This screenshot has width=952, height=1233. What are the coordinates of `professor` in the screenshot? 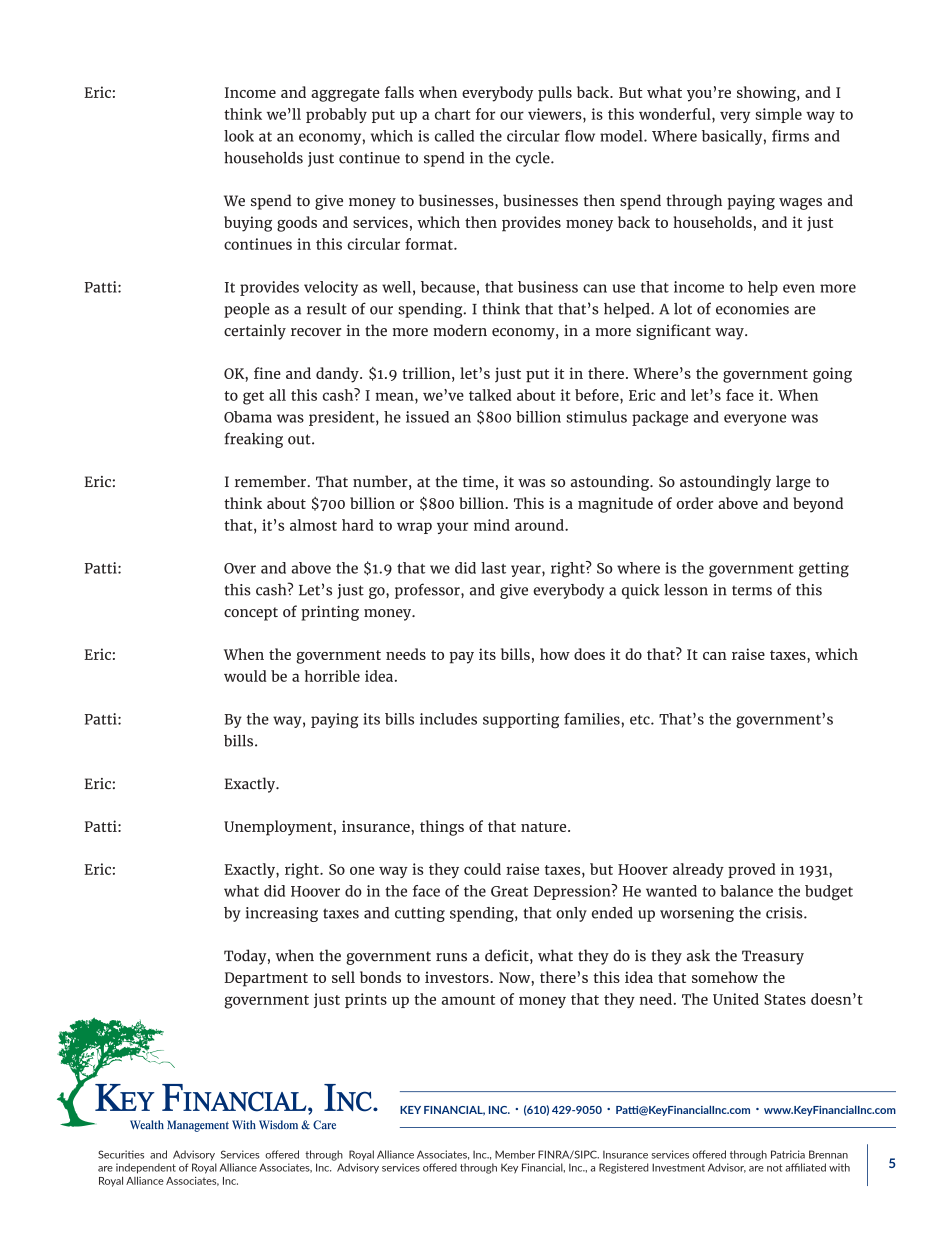 It's located at (428, 591).
